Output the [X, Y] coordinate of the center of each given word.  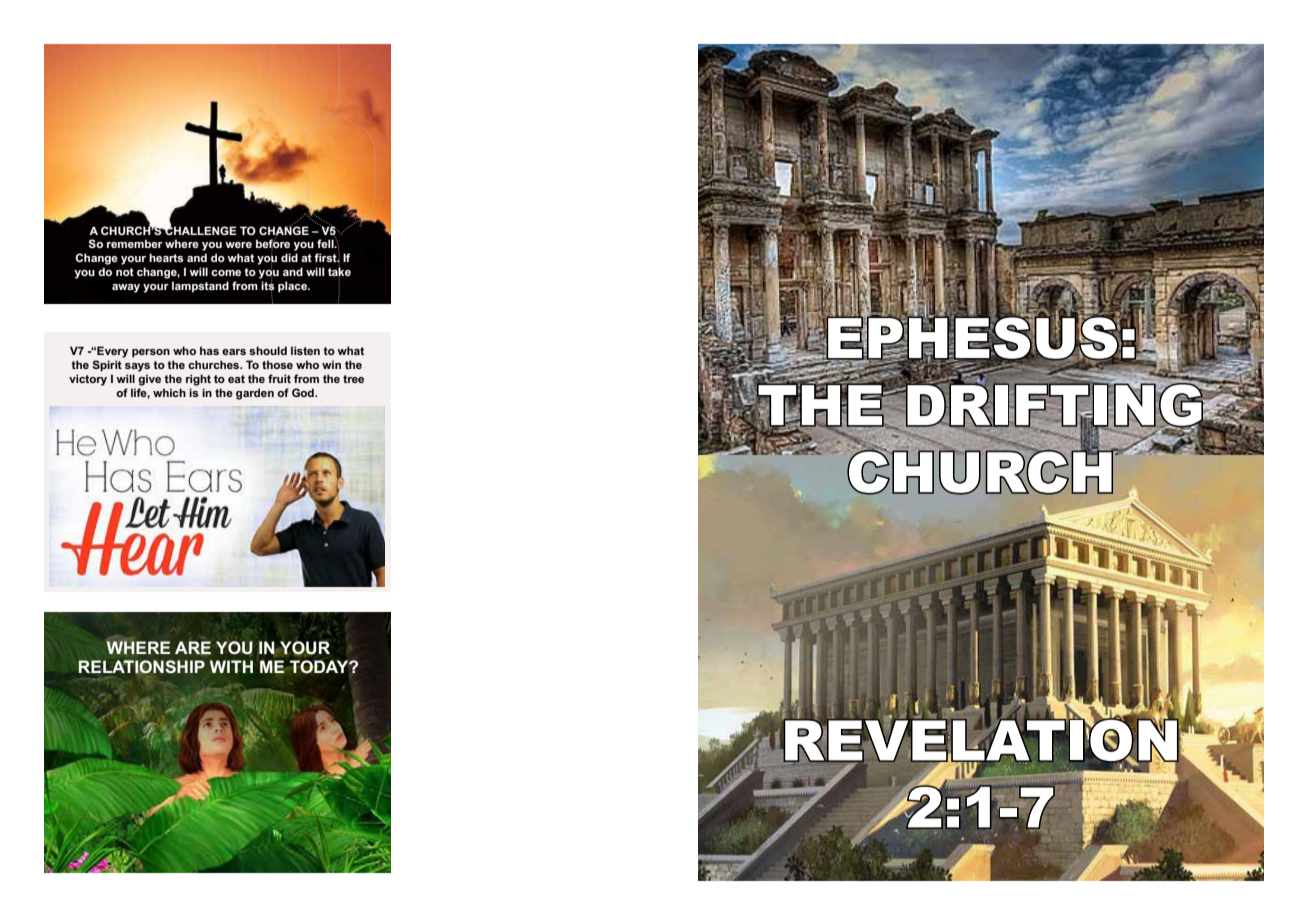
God [304, 392]
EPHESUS [973, 338]
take [339, 271]
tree [353, 379]
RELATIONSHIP [142, 667]
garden [255, 394]
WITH [231, 666]
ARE [193, 647]
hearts [166, 257]
